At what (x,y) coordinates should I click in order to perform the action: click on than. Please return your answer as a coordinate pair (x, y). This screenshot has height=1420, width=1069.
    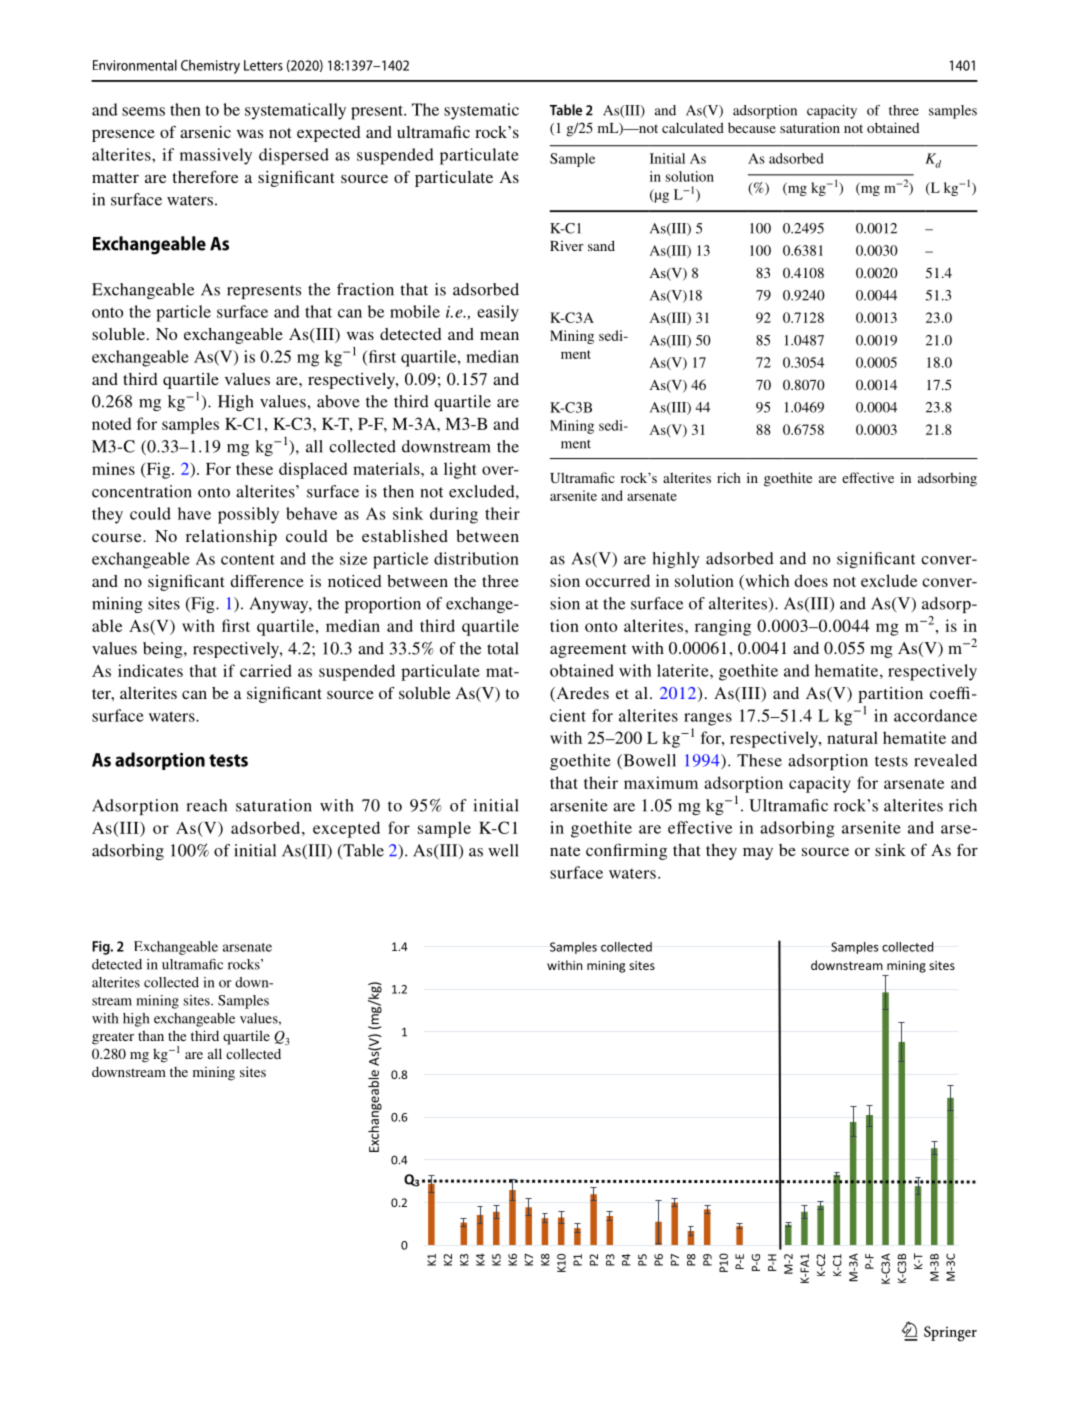
    Looking at the image, I should click on (151, 1035).
